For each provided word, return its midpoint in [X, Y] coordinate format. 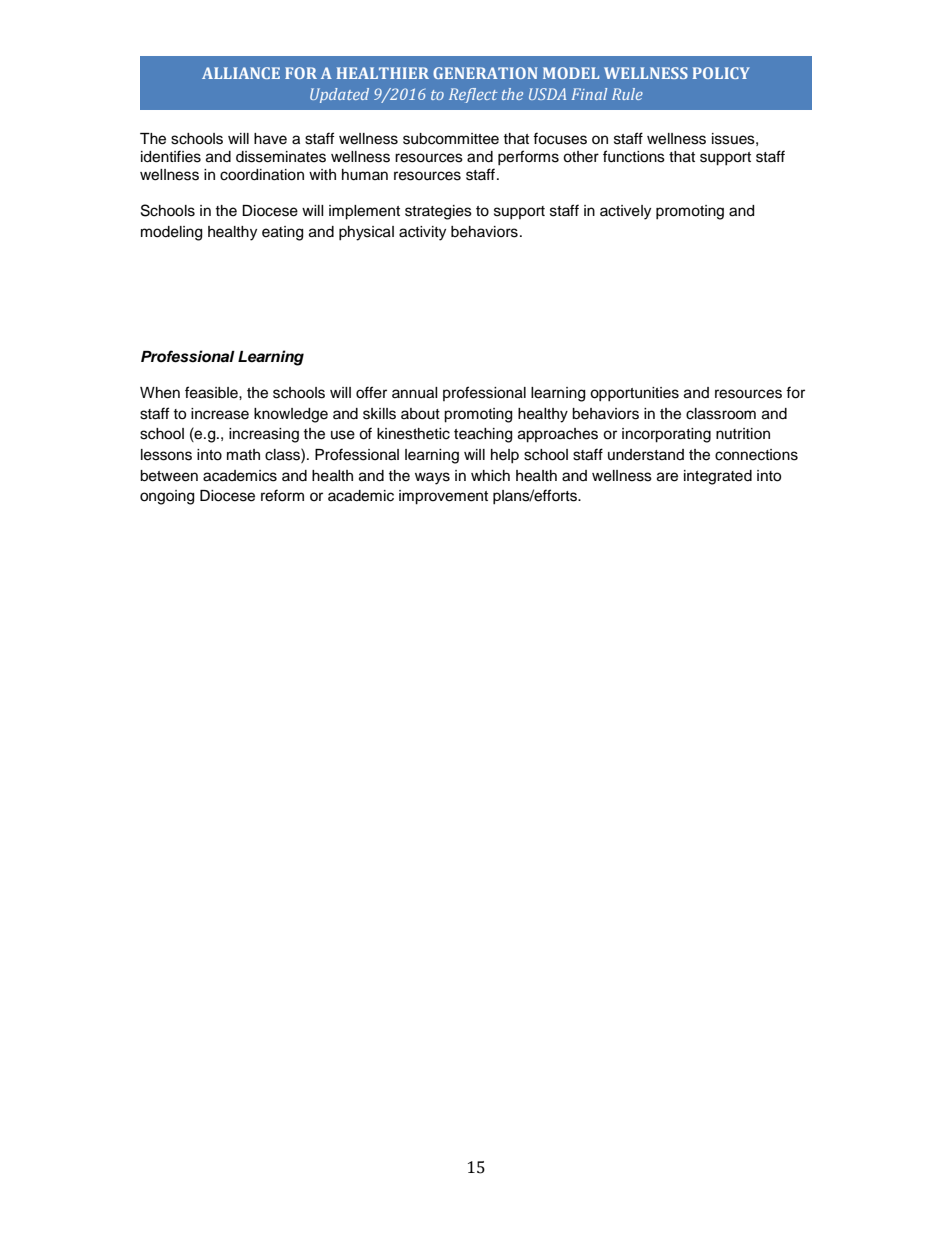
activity [422, 233]
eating [282, 233]
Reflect [473, 95]
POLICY [721, 73]
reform [282, 495]
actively [625, 212]
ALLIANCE [241, 73]
